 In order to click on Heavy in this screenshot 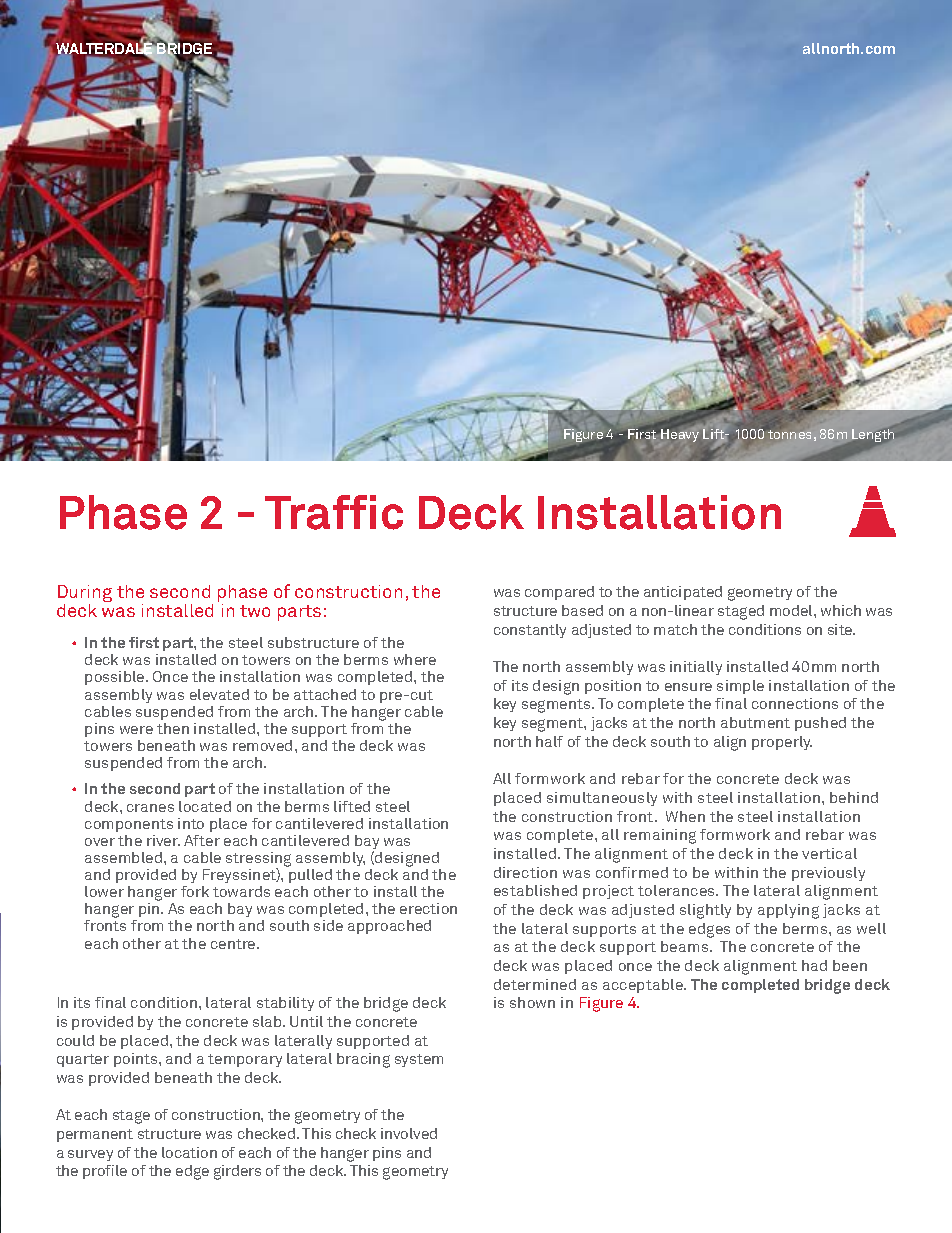, I will do `click(679, 434)`.
